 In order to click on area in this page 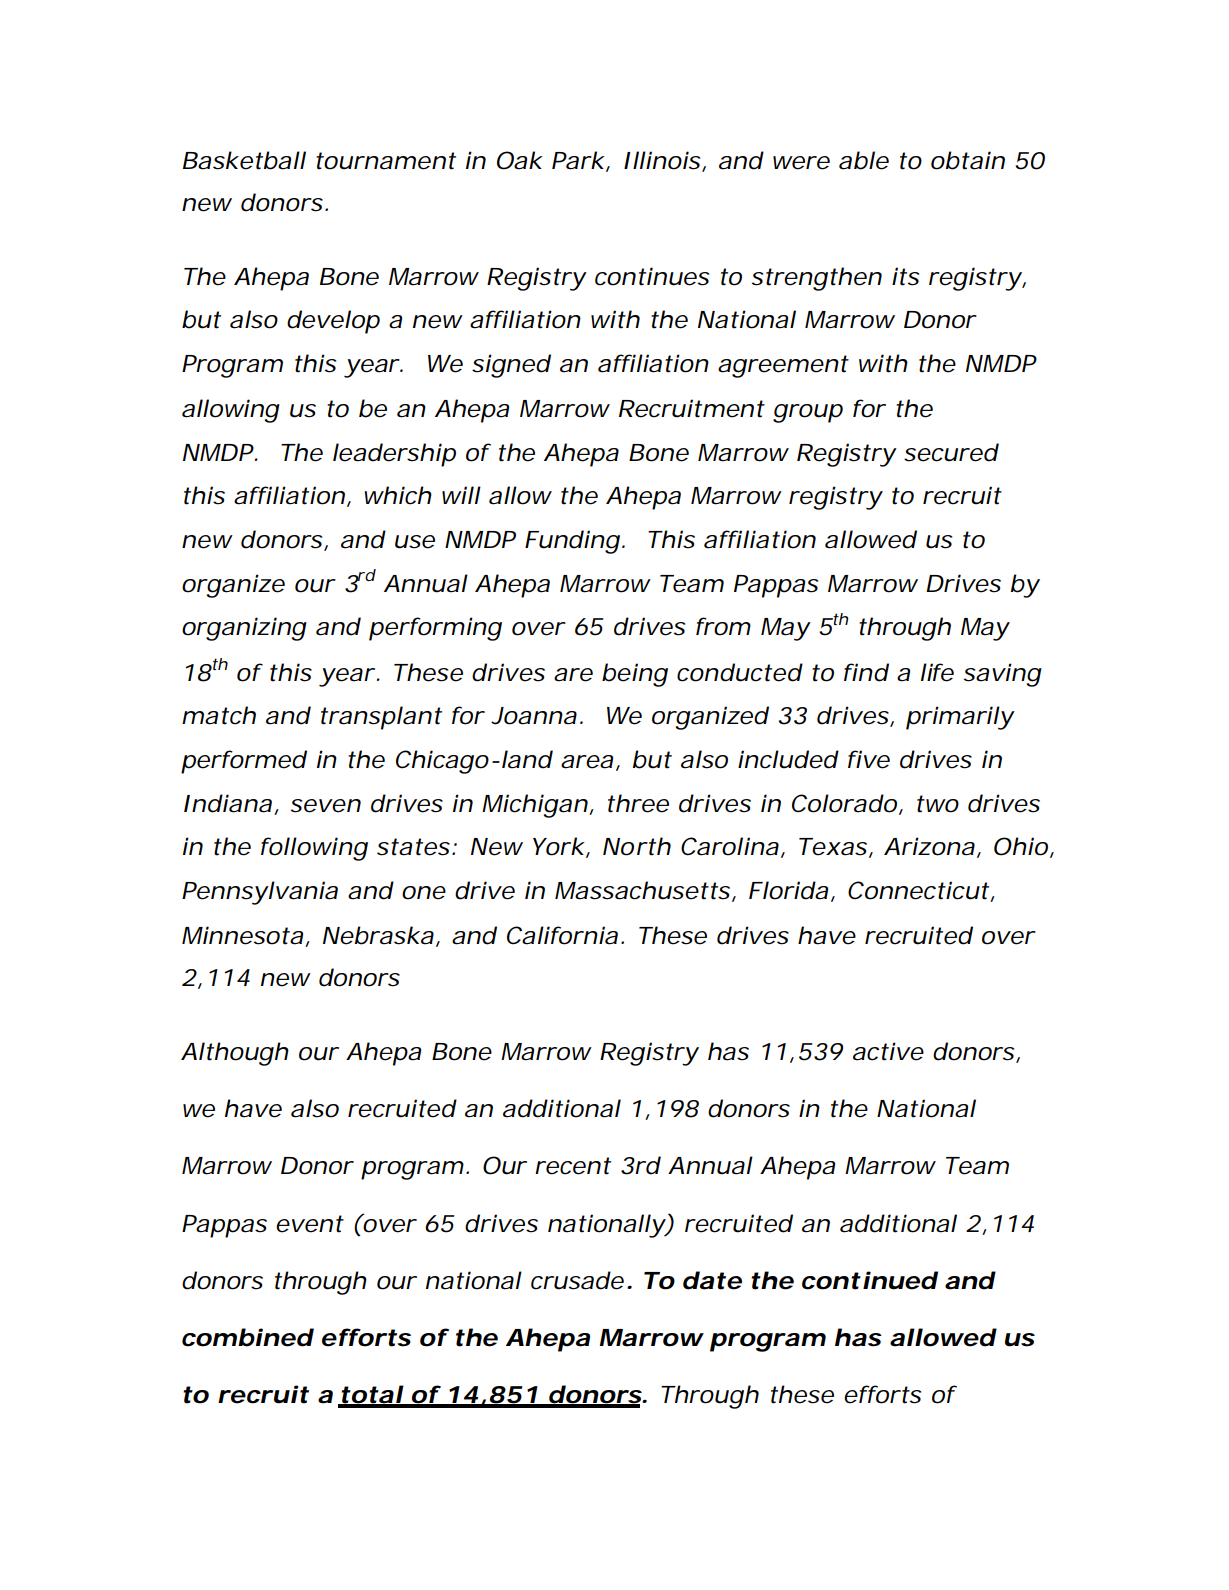, I will do `click(587, 762)`.
